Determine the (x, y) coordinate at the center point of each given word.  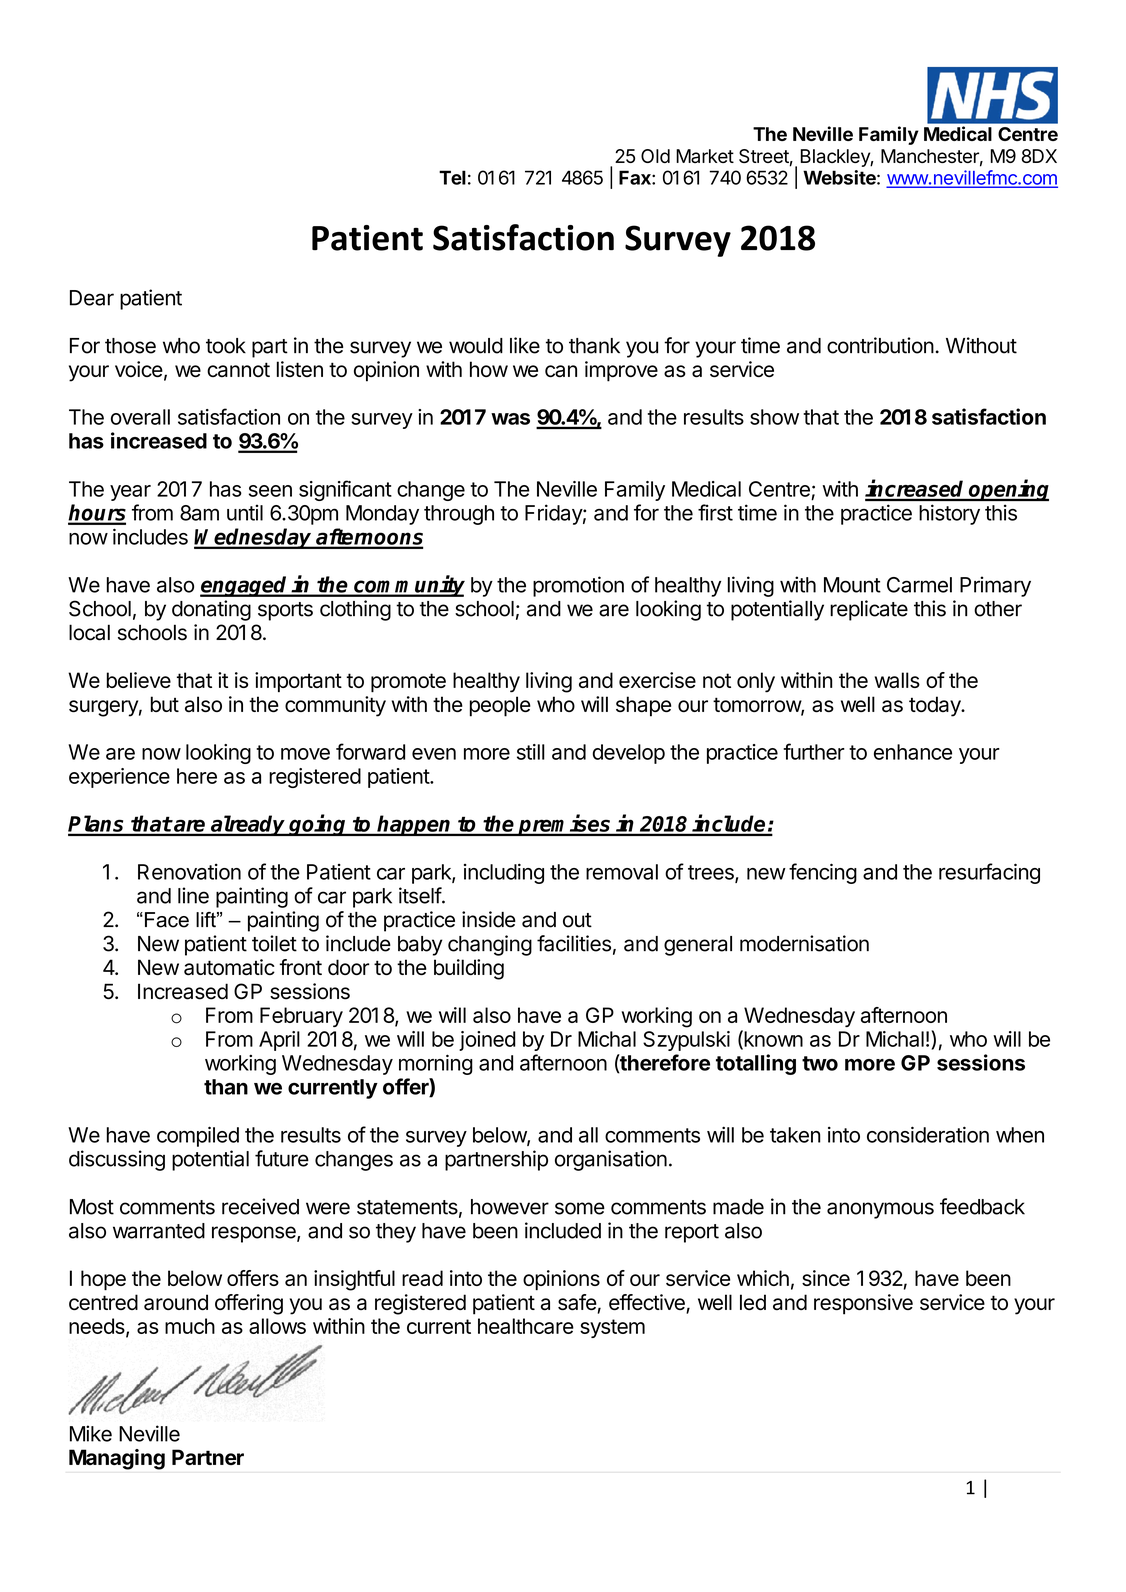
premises (565, 825)
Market (705, 156)
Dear (92, 298)
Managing (117, 1459)
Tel (452, 177)
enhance (913, 752)
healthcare (526, 1326)
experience (119, 778)
